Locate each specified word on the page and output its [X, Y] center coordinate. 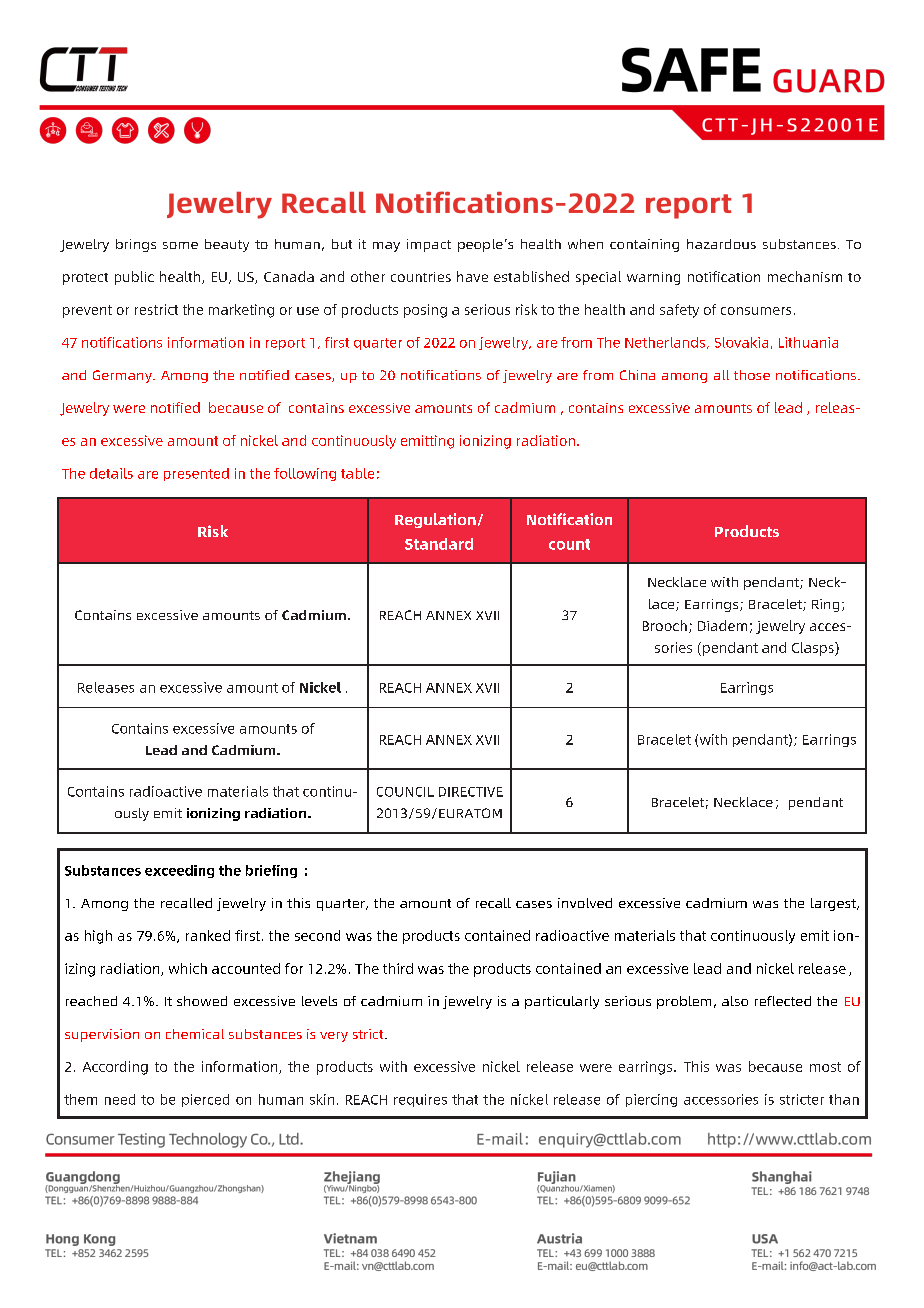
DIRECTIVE [471, 792]
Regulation [435, 520]
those [752, 375]
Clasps [814, 649]
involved [585, 903]
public [134, 278]
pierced [205, 1100]
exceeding [179, 871]
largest [834, 904]
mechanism [805, 276]
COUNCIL [405, 792]
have [472, 276]
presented [196, 474]
